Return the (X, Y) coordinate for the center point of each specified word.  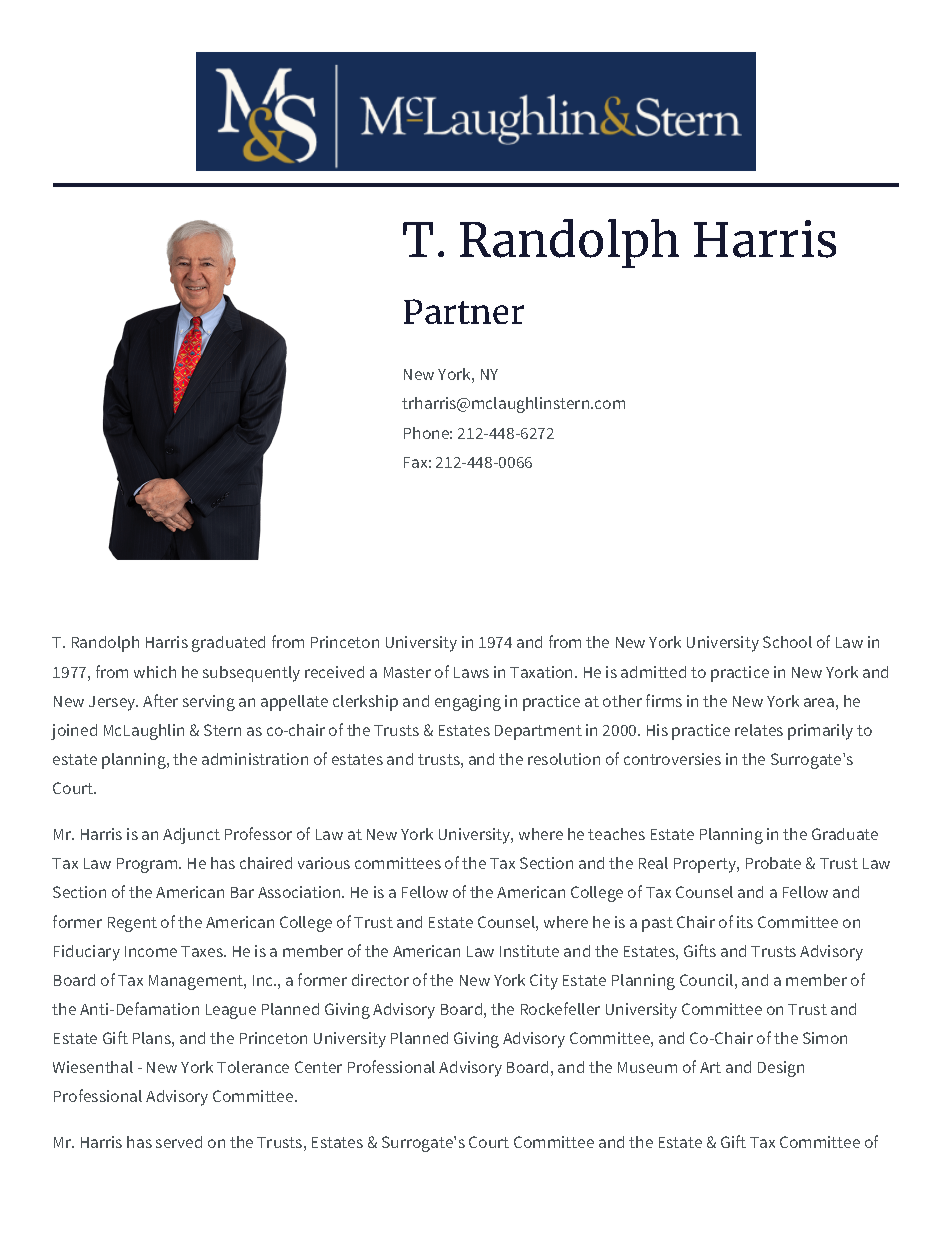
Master (407, 672)
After (160, 700)
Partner (464, 311)
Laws (471, 672)
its (745, 922)
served (179, 1142)
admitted (653, 672)
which (155, 672)
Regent (132, 924)
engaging (468, 703)
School (787, 642)
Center (318, 1067)
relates (759, 730)
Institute (529, 951)
